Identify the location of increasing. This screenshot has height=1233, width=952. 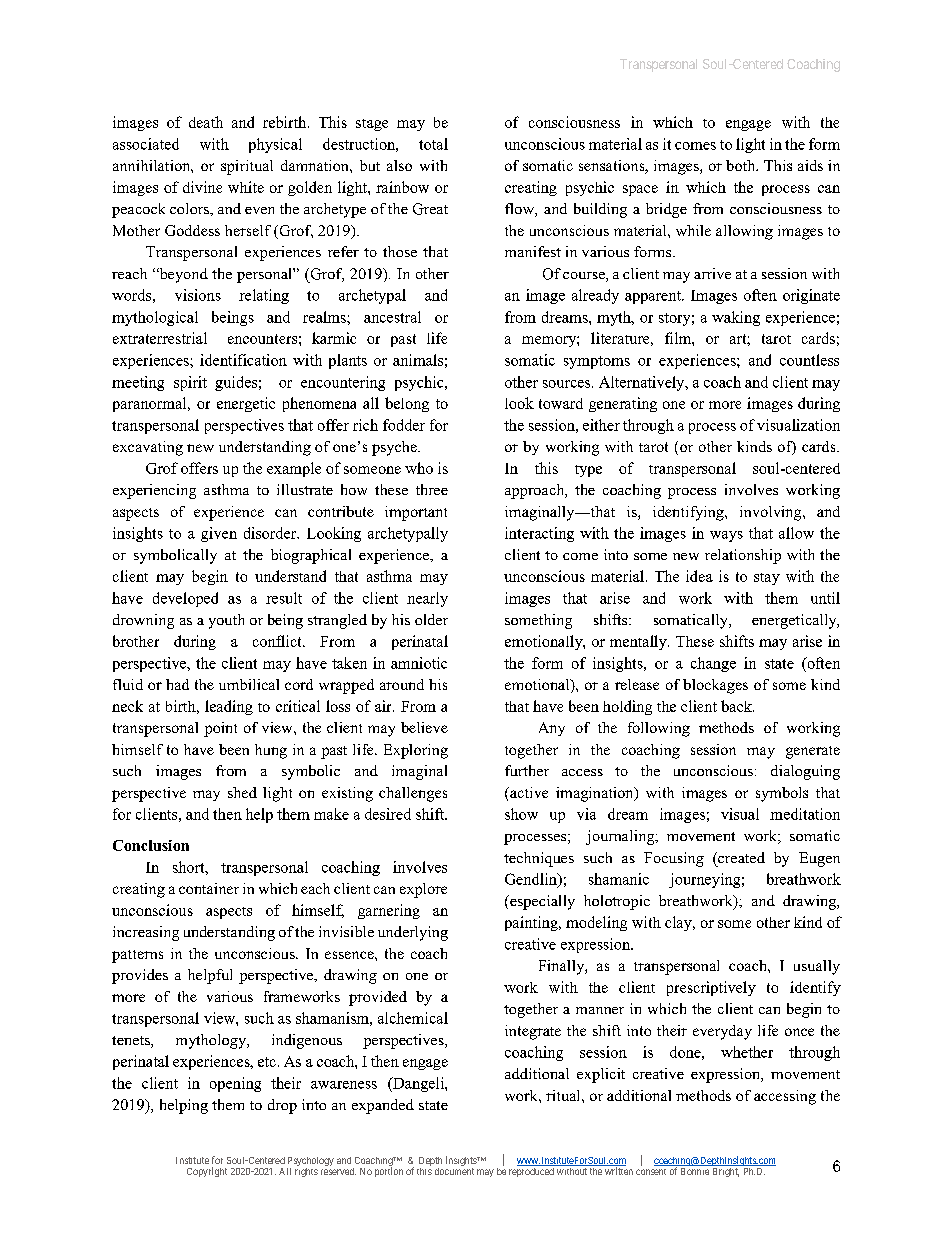
(146, 933).
